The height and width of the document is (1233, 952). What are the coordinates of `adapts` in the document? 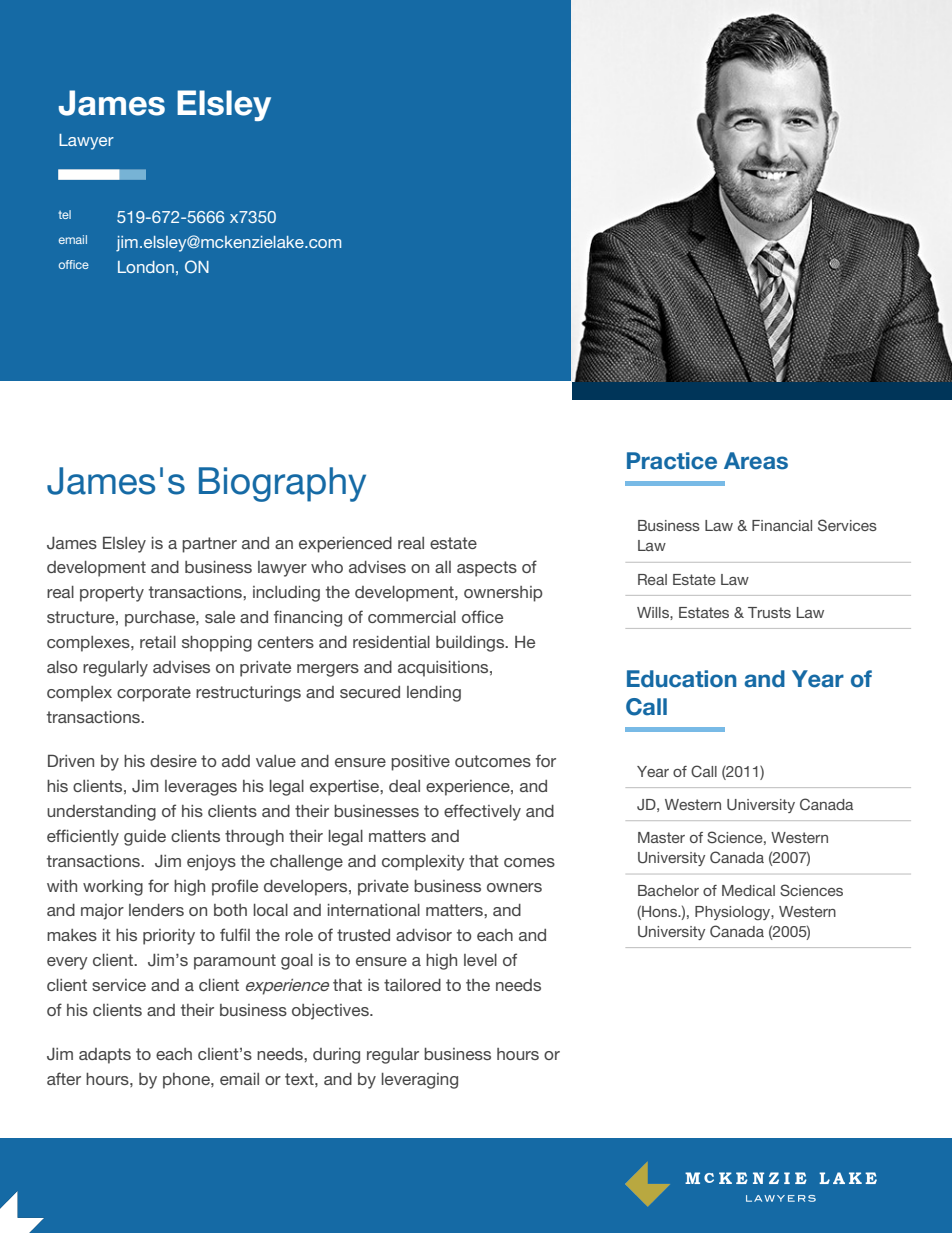 It's located at (105, 1056).
